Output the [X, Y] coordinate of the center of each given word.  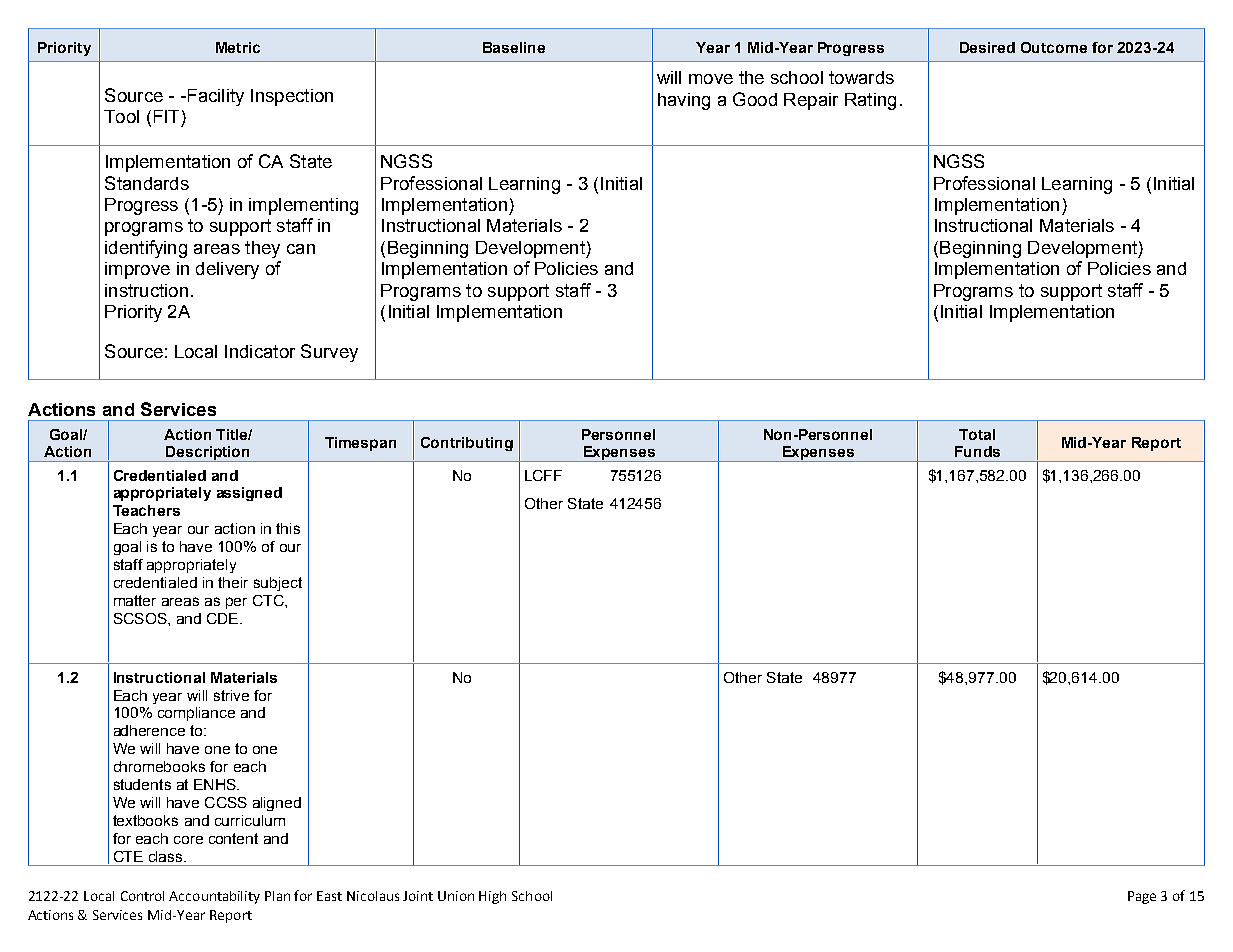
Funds [977, 451]
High [492, 897]
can [301, 249]
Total [977, 434]
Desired [987, 47]
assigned [249, 494]
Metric [238, 47]
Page [1142, 897]
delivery [227, 270]
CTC [269, 600]
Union [456, 896]
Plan [277, 896]
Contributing [467, 444]
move [711, 79]
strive [231, 695]
